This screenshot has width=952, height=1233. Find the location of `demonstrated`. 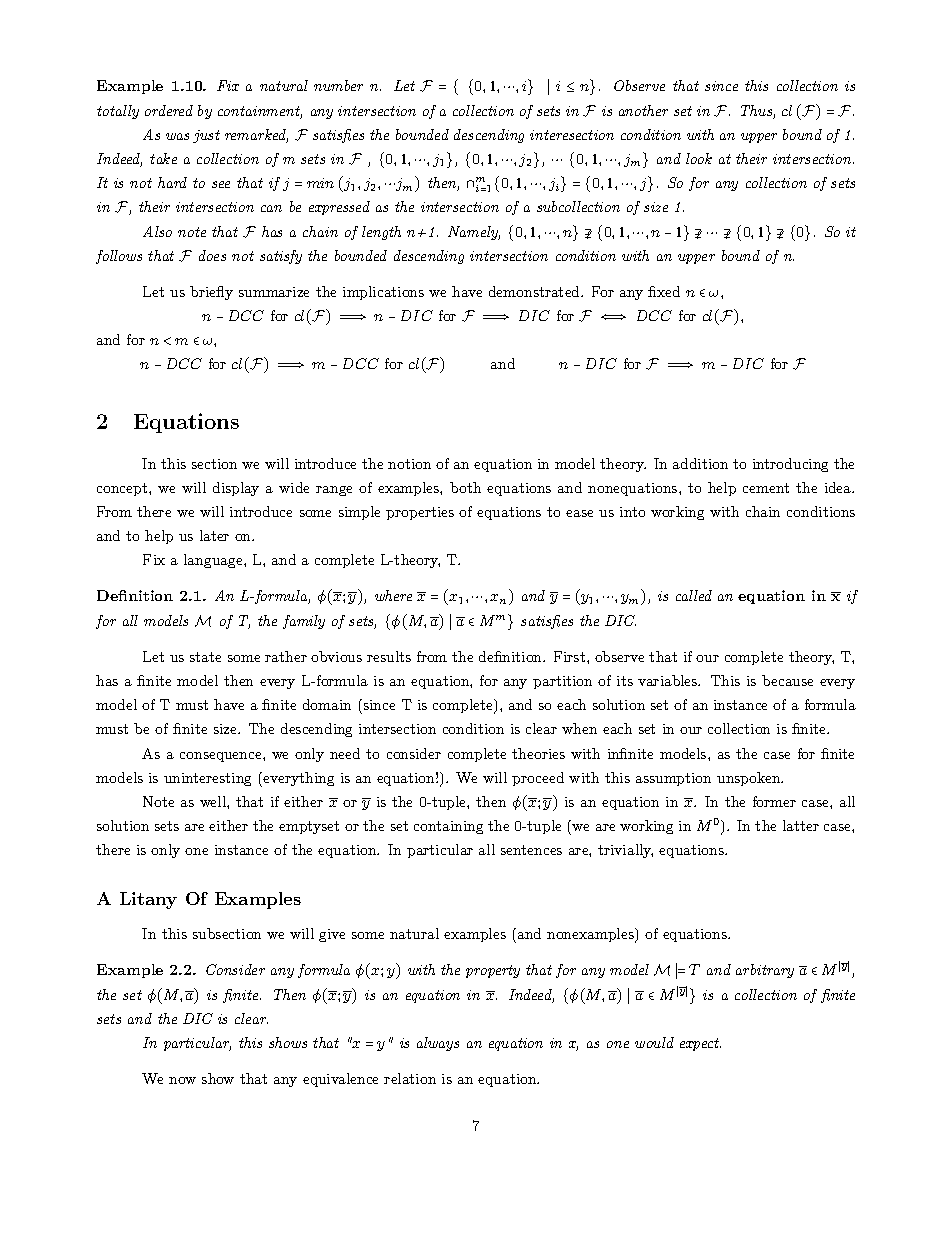

demonstrated is located at coordinates (535, 291).
